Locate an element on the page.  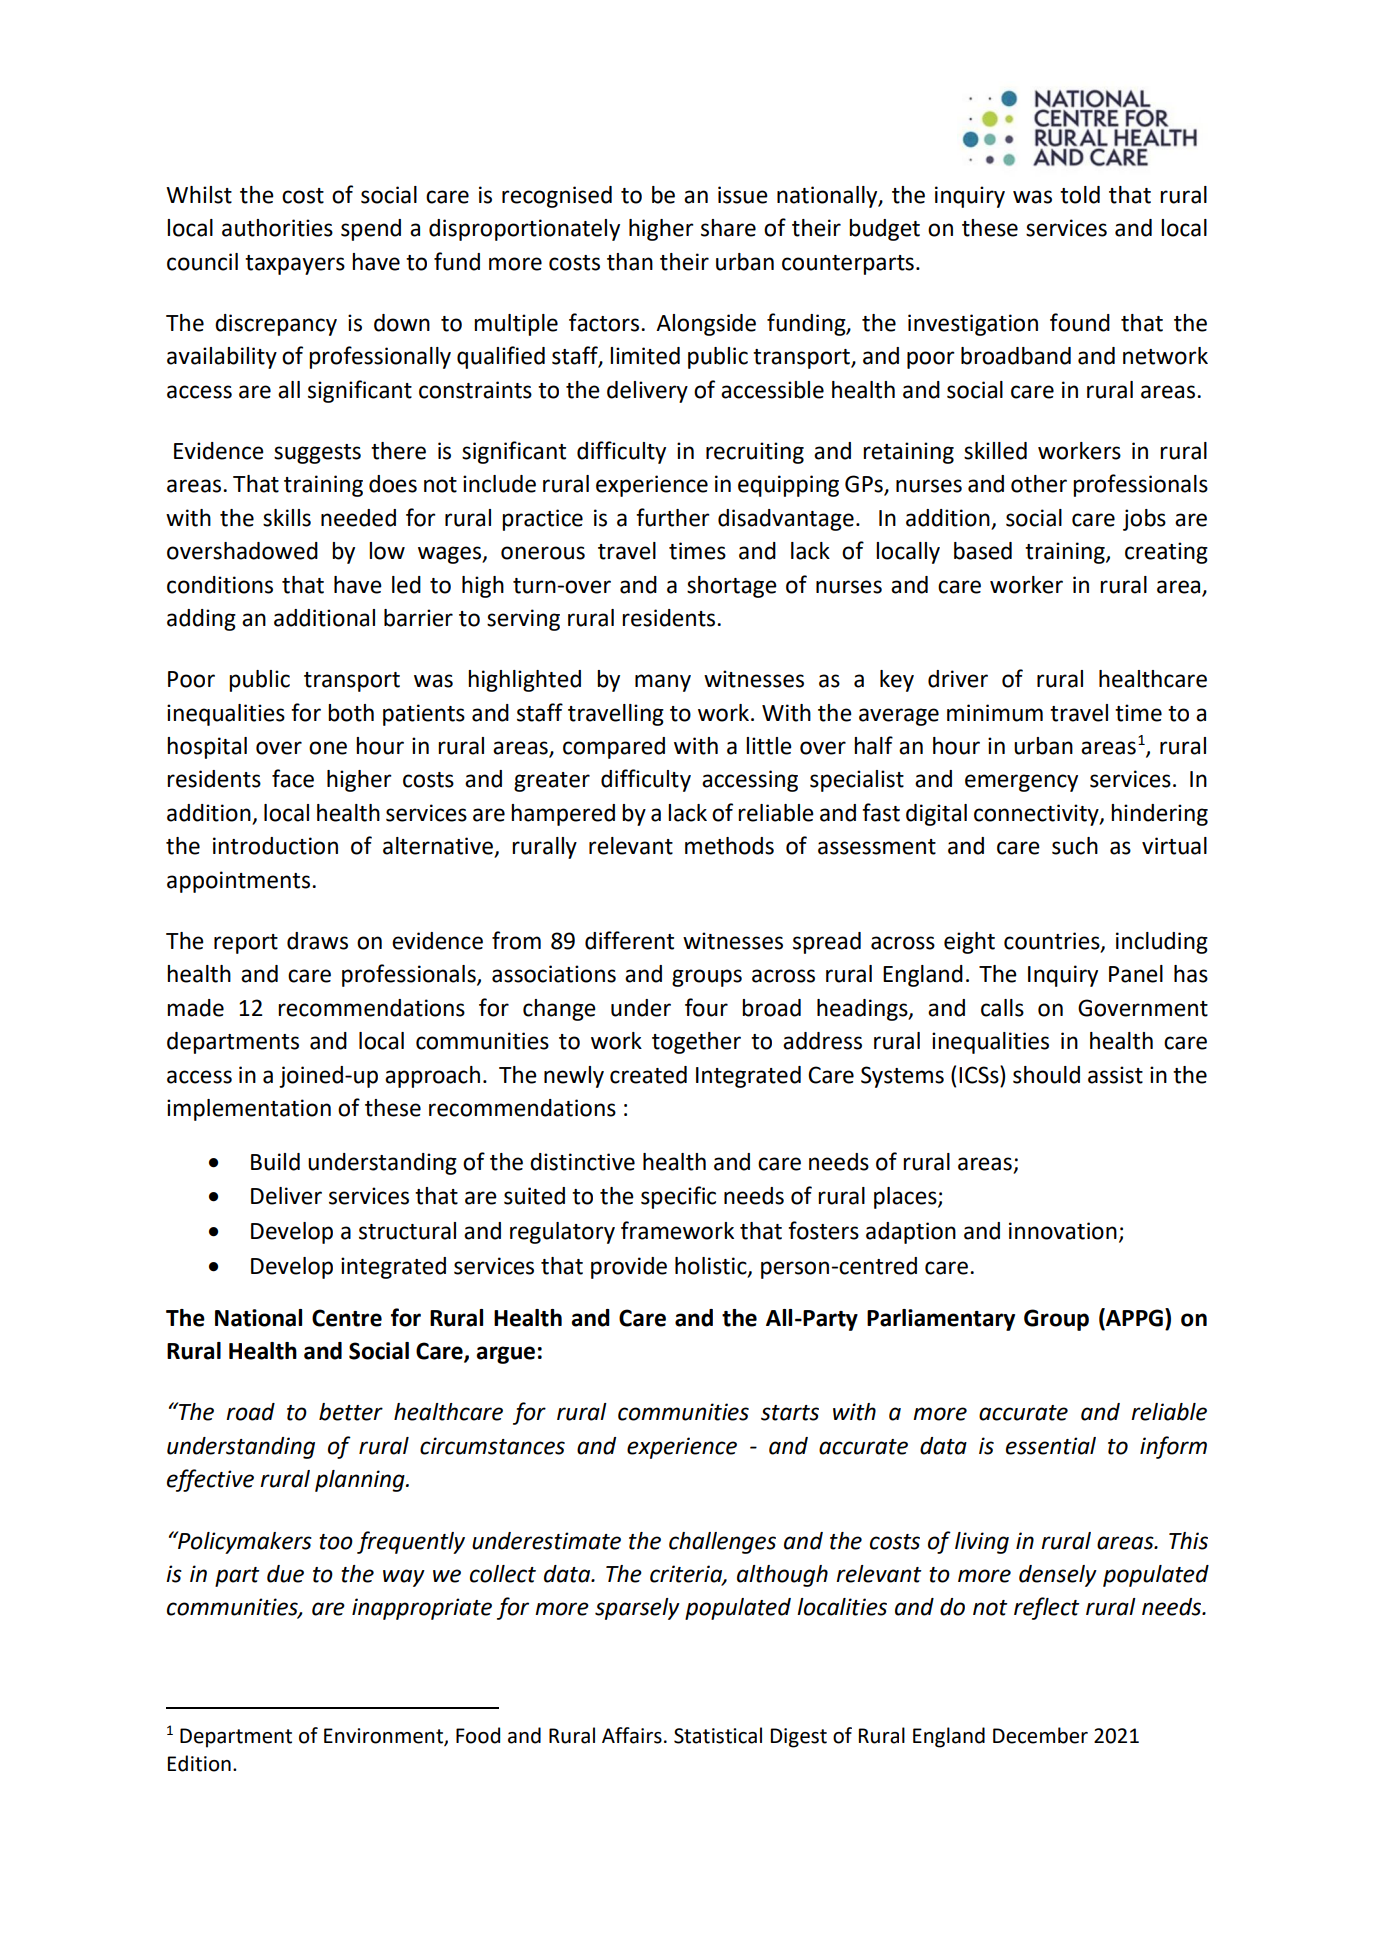
four is located at coordinates (706, 1007).
